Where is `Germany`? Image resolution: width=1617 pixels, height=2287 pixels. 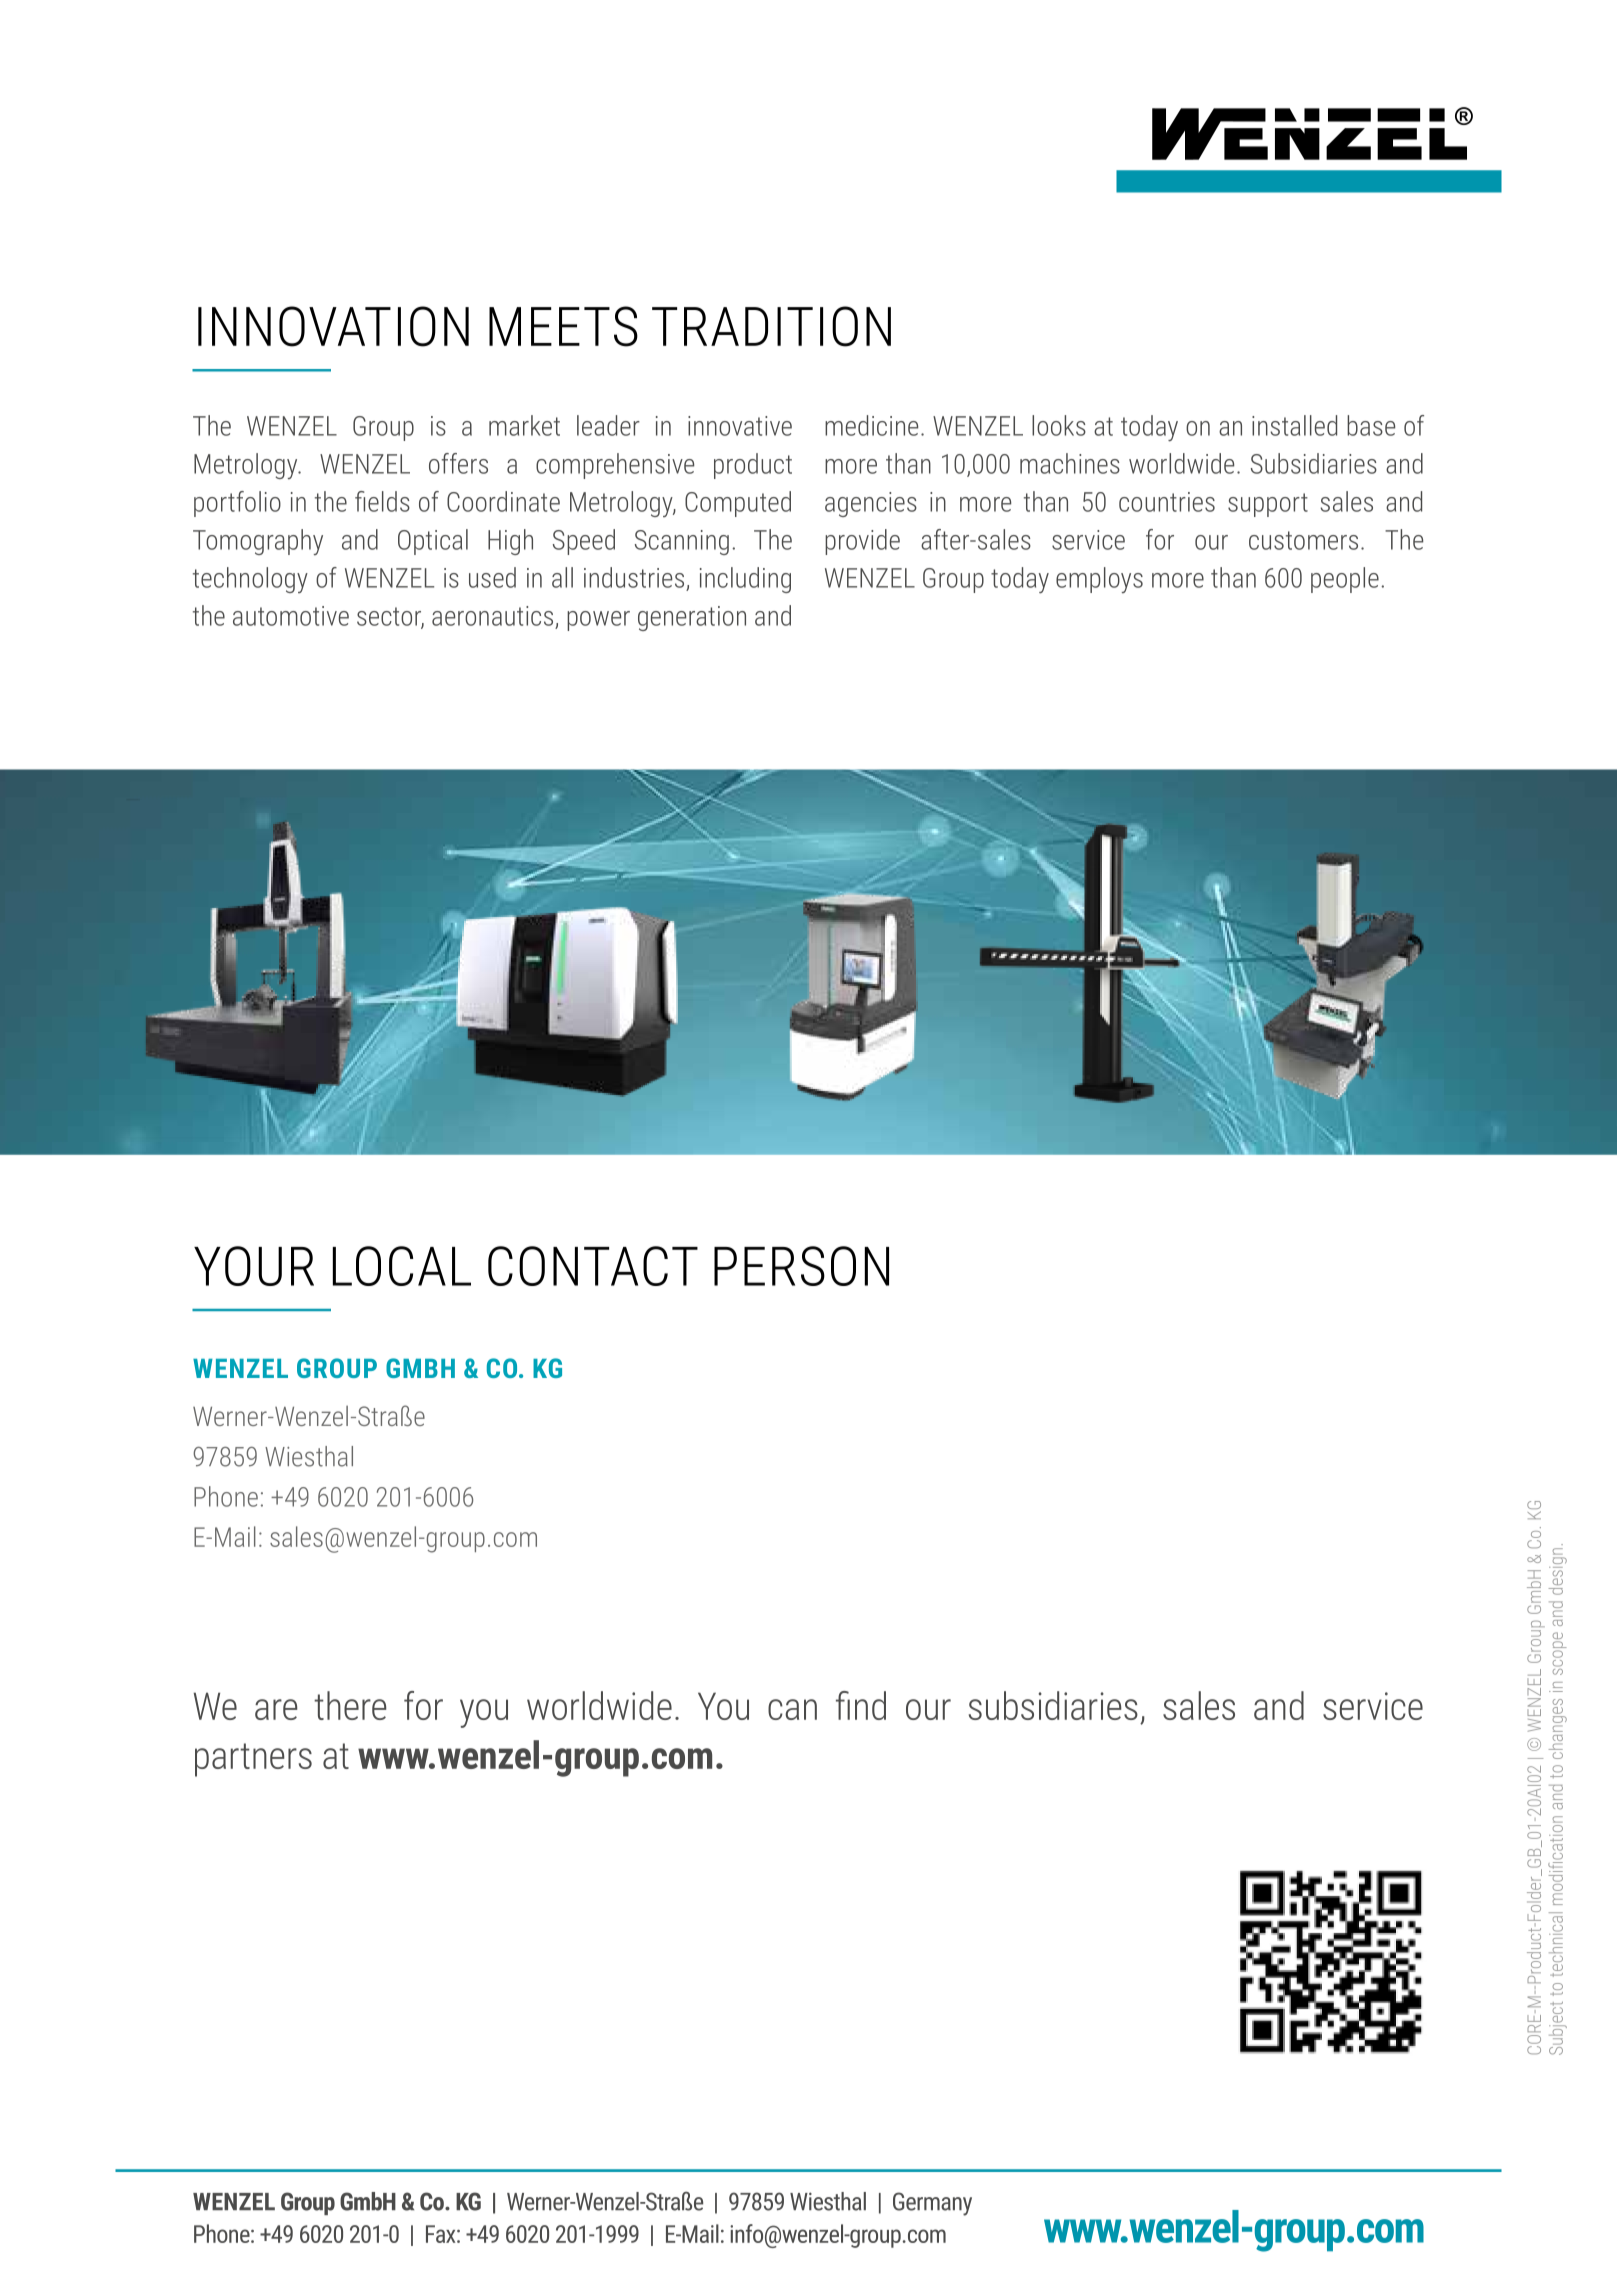 Germany is located at coordinates (932, 2204).
